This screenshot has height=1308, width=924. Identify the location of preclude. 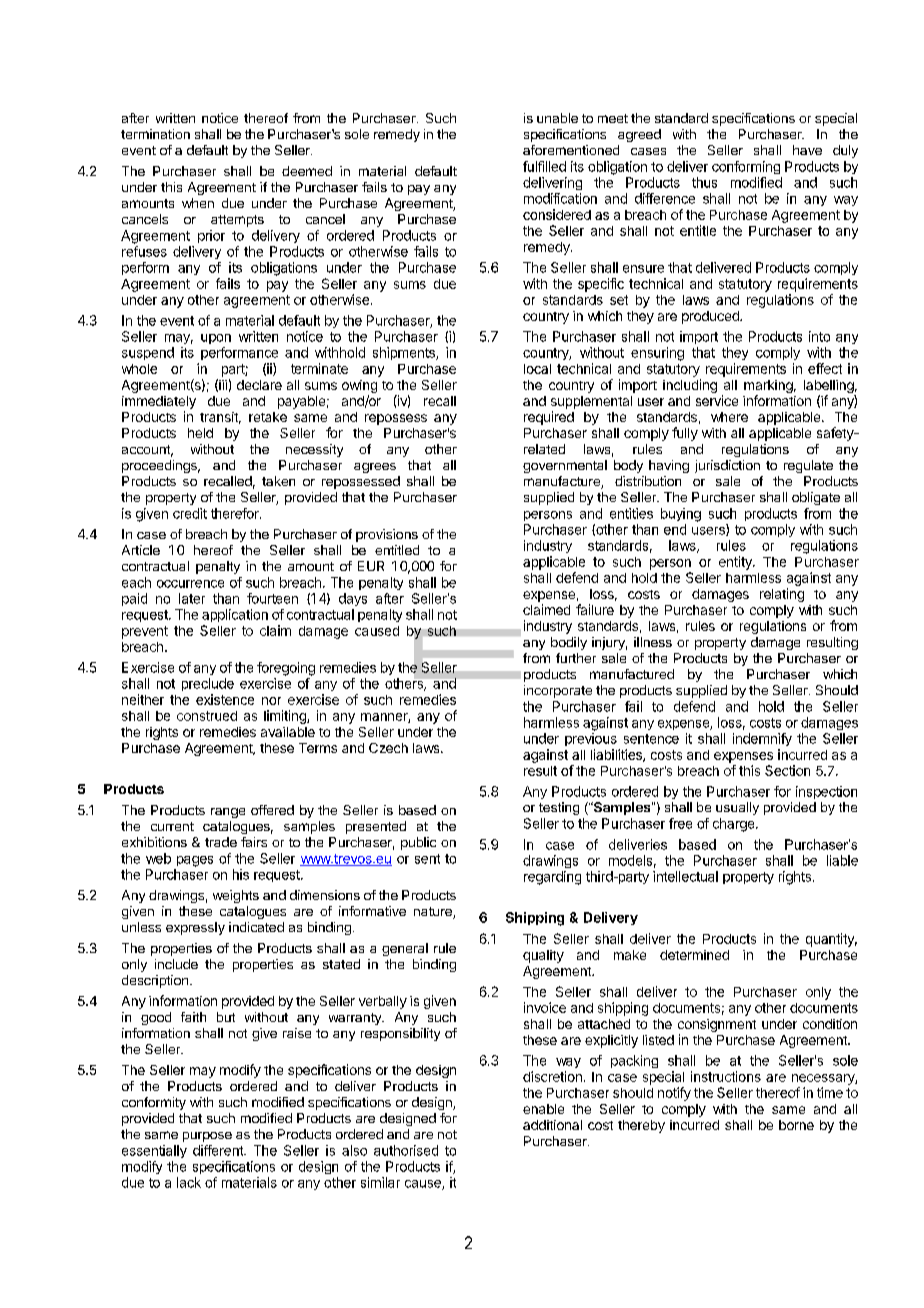
(208, 684).
